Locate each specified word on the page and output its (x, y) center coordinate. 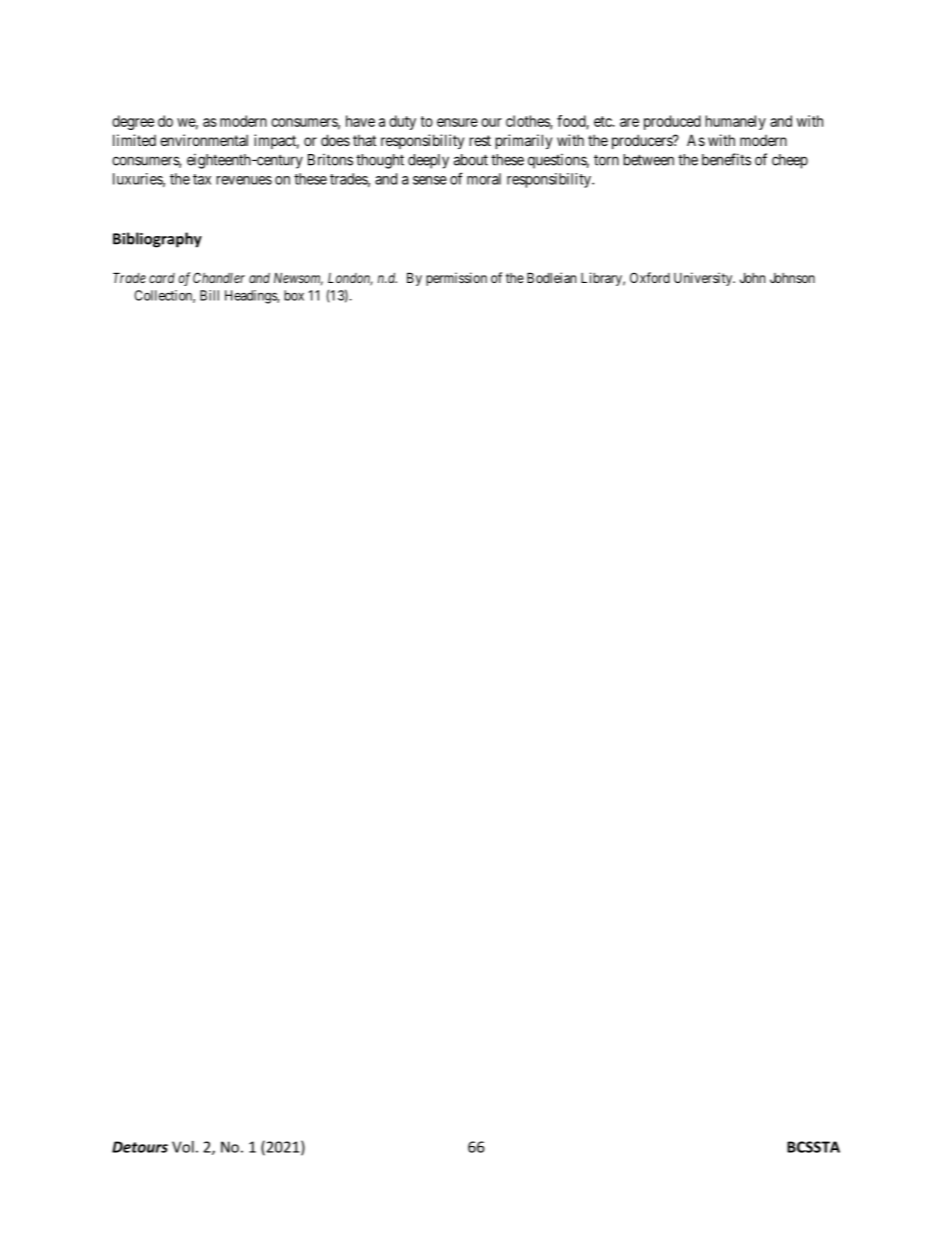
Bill (209, 295)
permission (456, 279)
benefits (726, 159)
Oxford (650, 277)
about (471, 160)
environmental (204, 140)
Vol (183, 1147)
